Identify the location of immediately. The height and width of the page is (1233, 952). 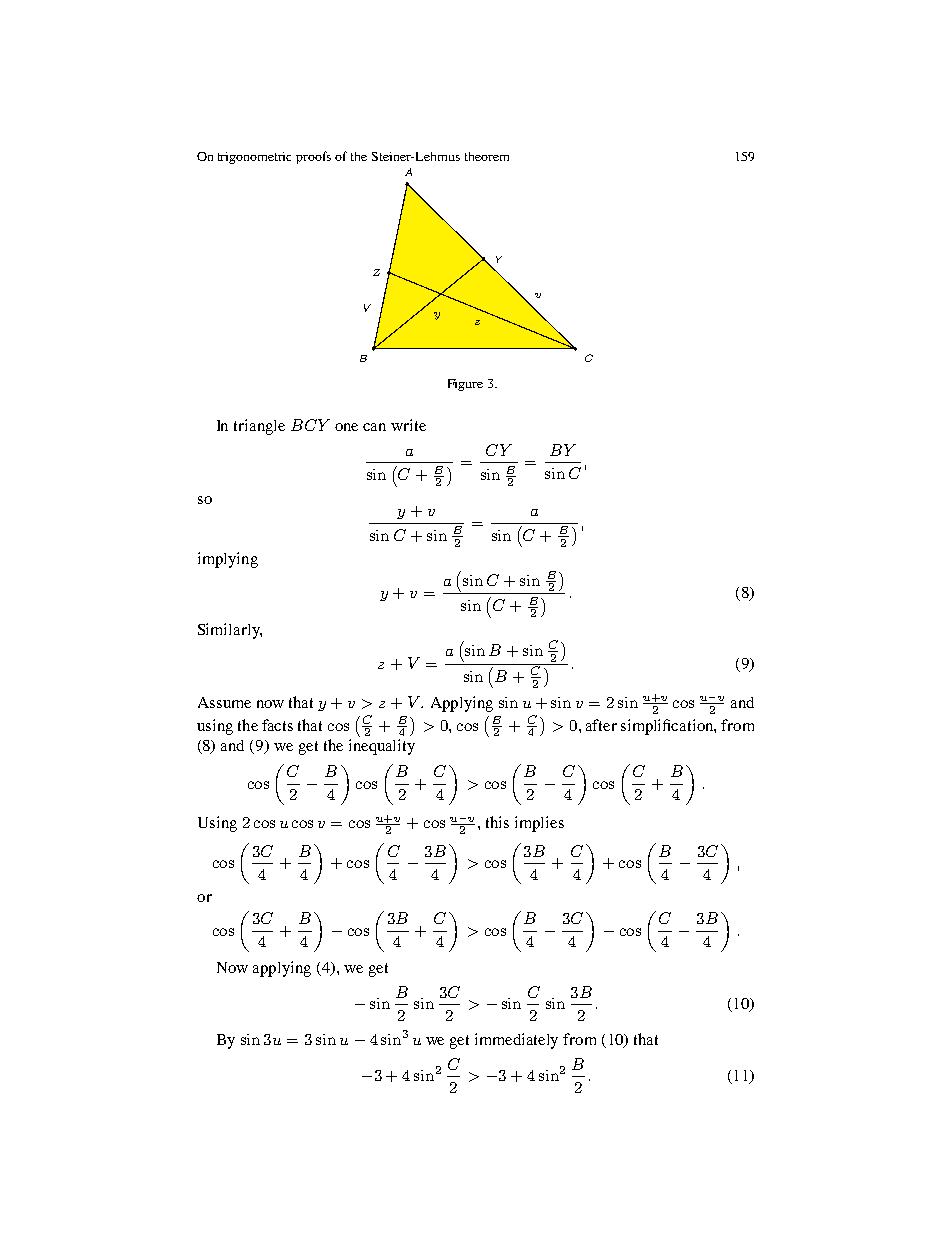
(516, 1041).
